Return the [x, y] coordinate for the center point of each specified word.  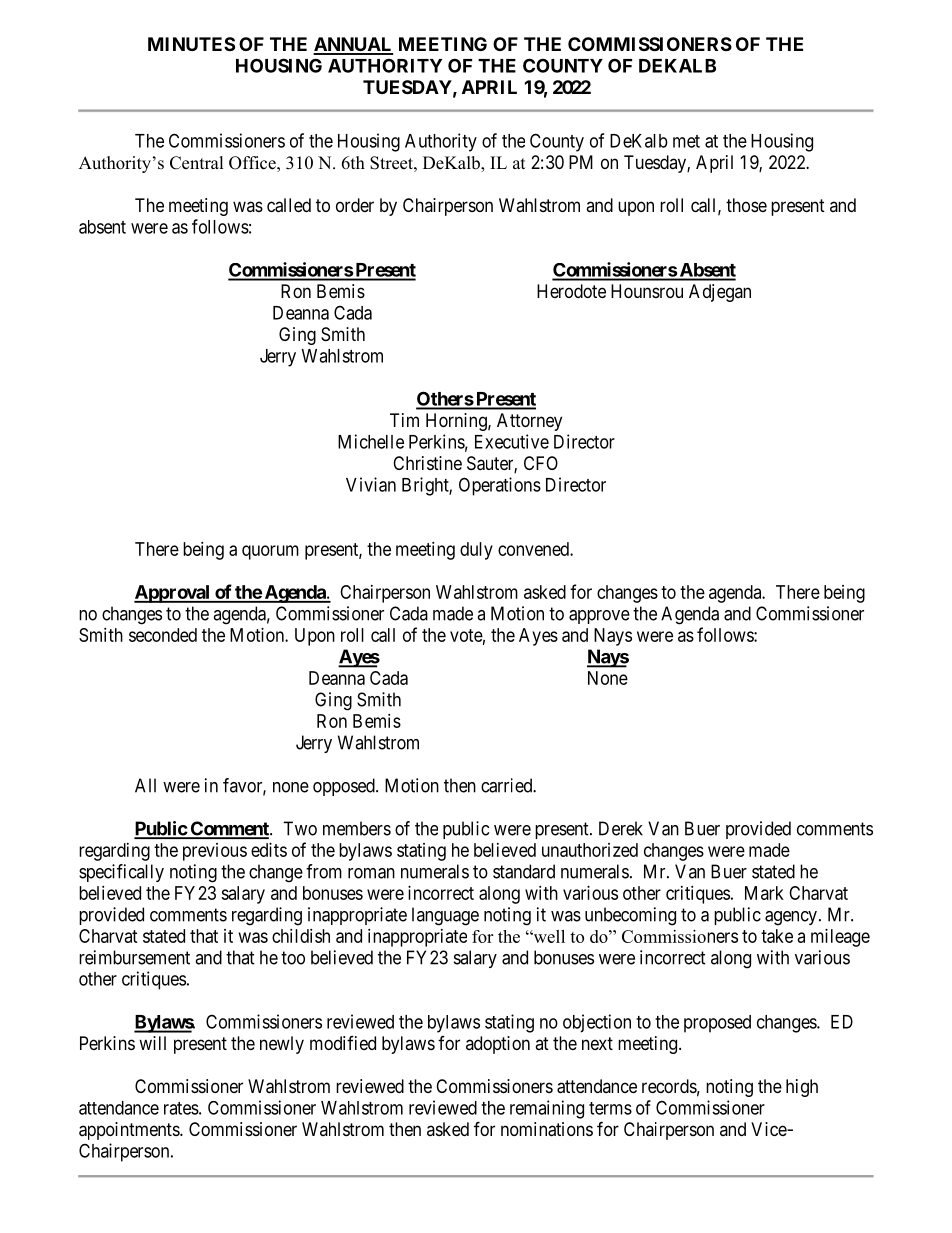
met [686, 141]
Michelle [371, 441]
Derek [621, 828]
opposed [345, 787]
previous [215, 852]
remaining [547, 1109]
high [802, 1088]
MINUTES [191, 44]
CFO [541, 463]
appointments [130, 1131]
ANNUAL [353, 45]
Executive [512, 441]
